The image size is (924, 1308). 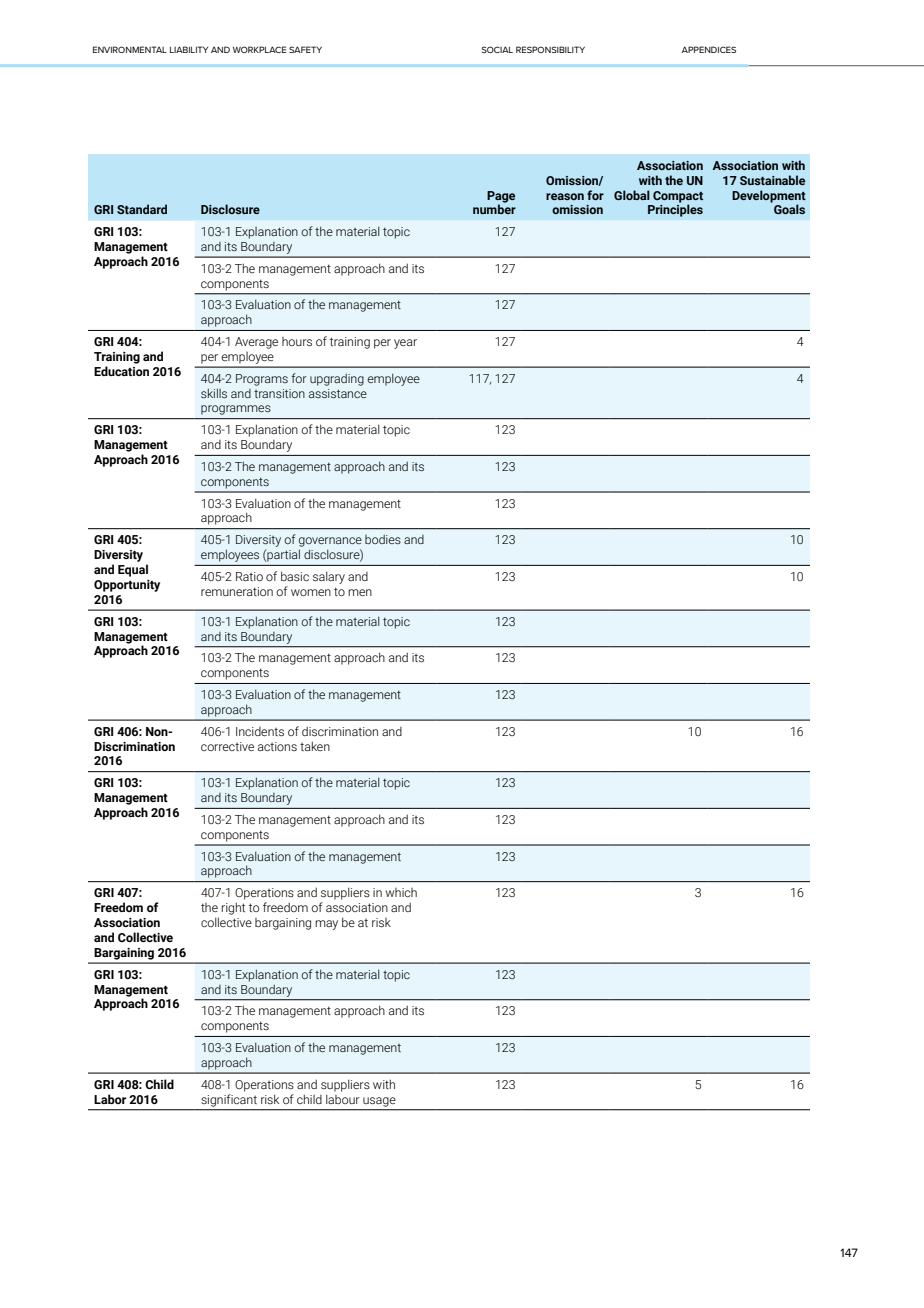 I want to click on may, so click(x=326, y=925).
